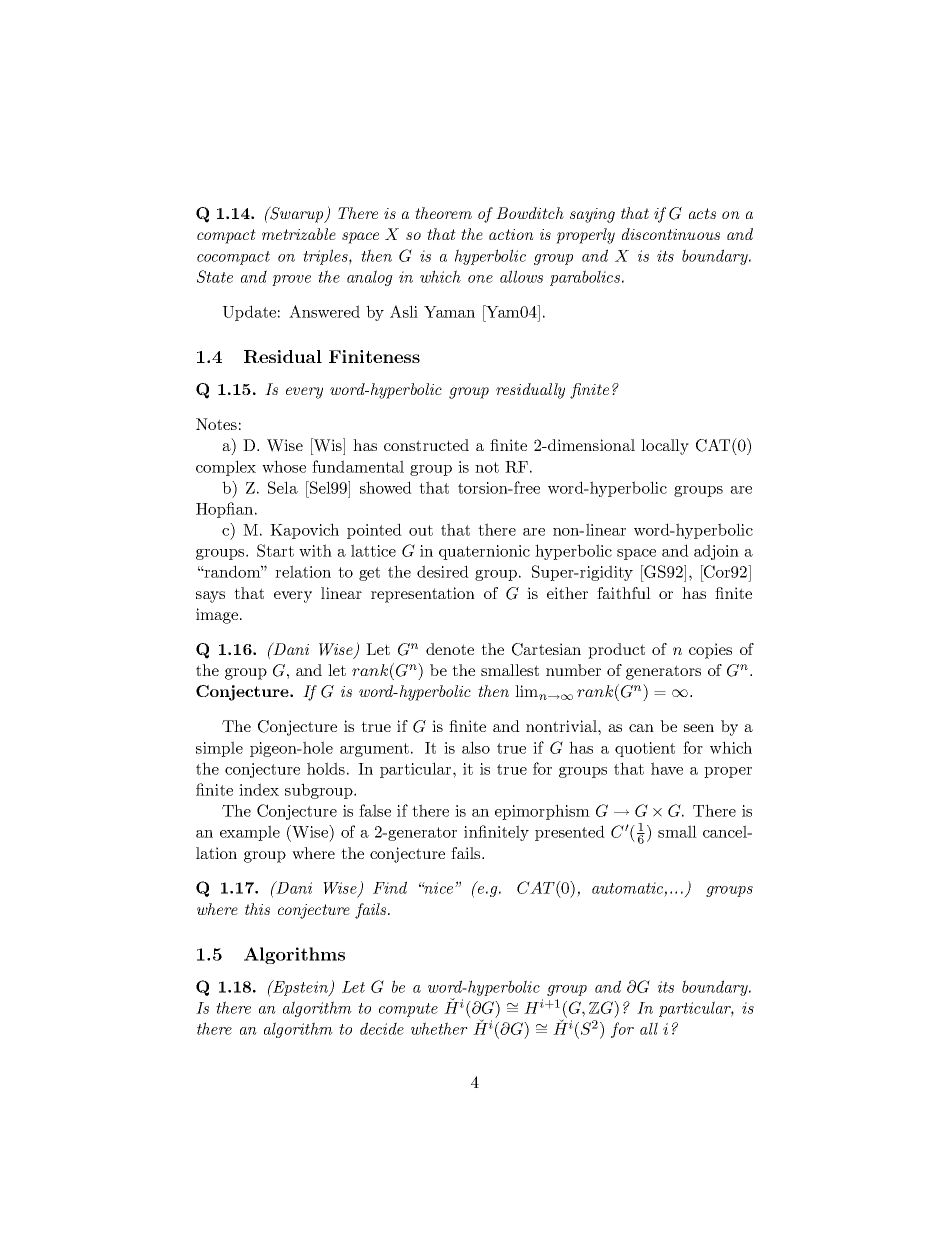 The image size is (952, 1233). I want to click on theorem, so click(443, 213).
